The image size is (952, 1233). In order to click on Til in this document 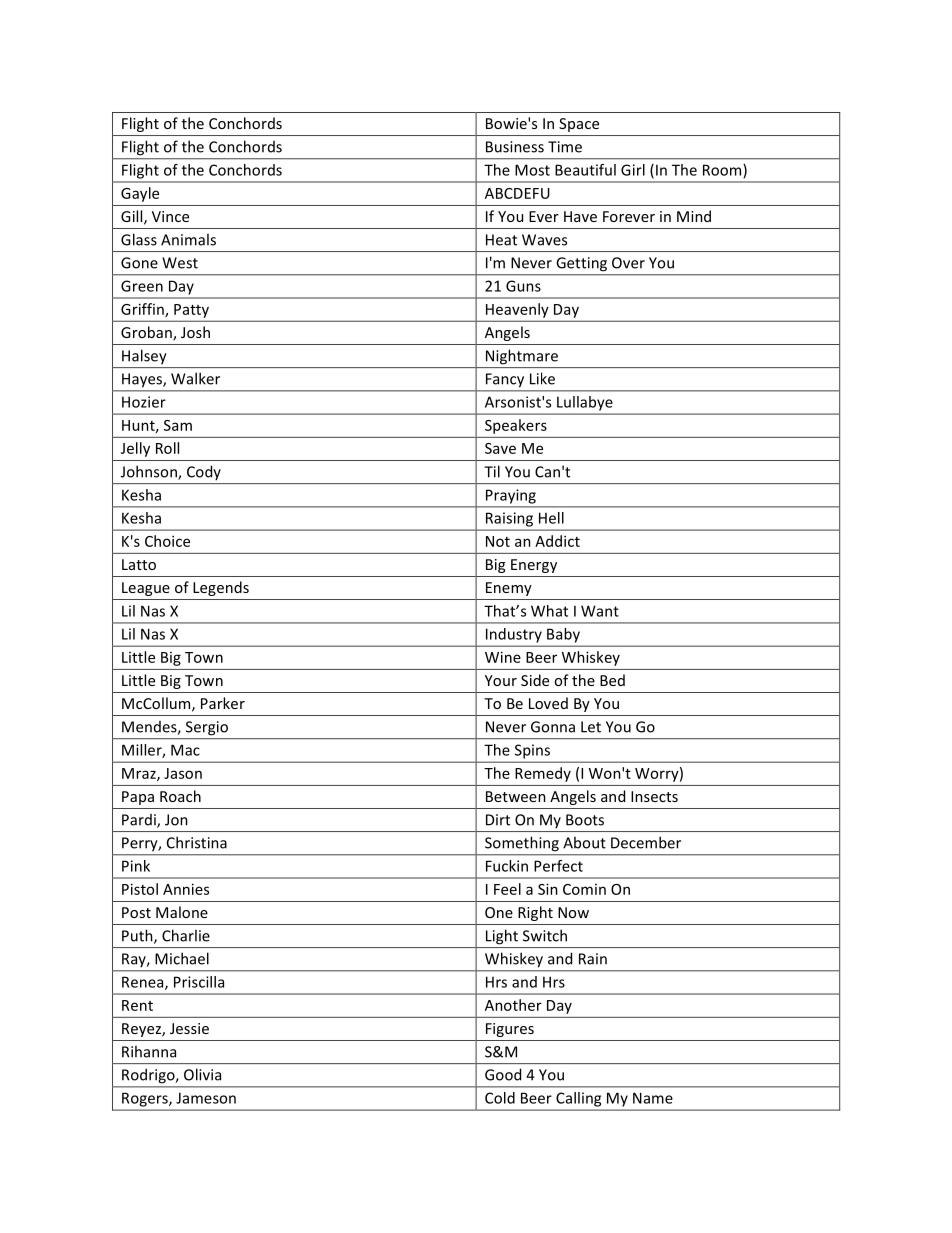, I will do `click(492, 471)`.
